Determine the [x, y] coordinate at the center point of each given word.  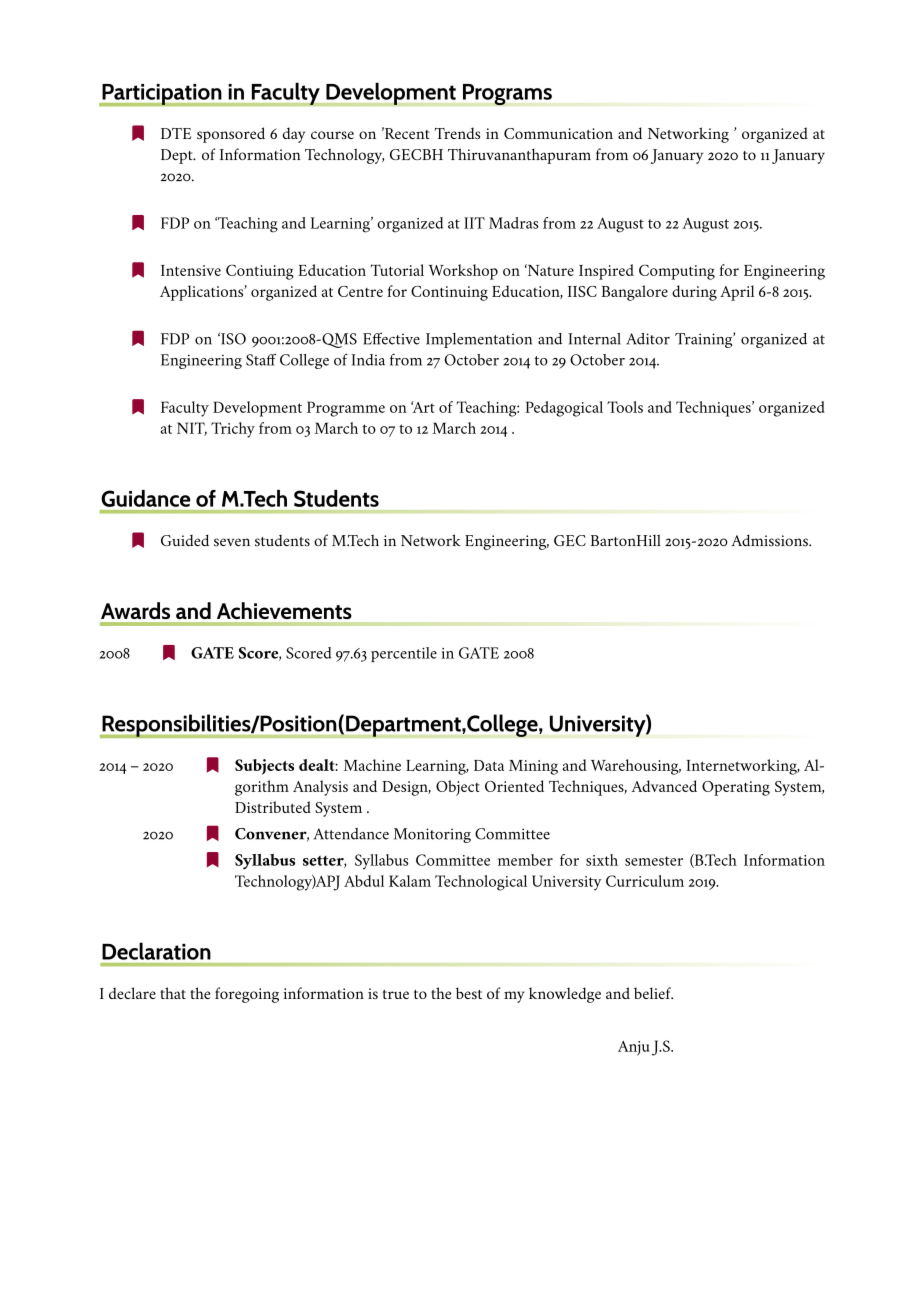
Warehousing [636, 767]
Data [489, 765]
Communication [558, 133]
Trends [457, 133]
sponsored [231, 135]
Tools [625, 407]
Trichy [233, 430]
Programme [346, 409]
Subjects [264, 767]
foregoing [247, 995]
